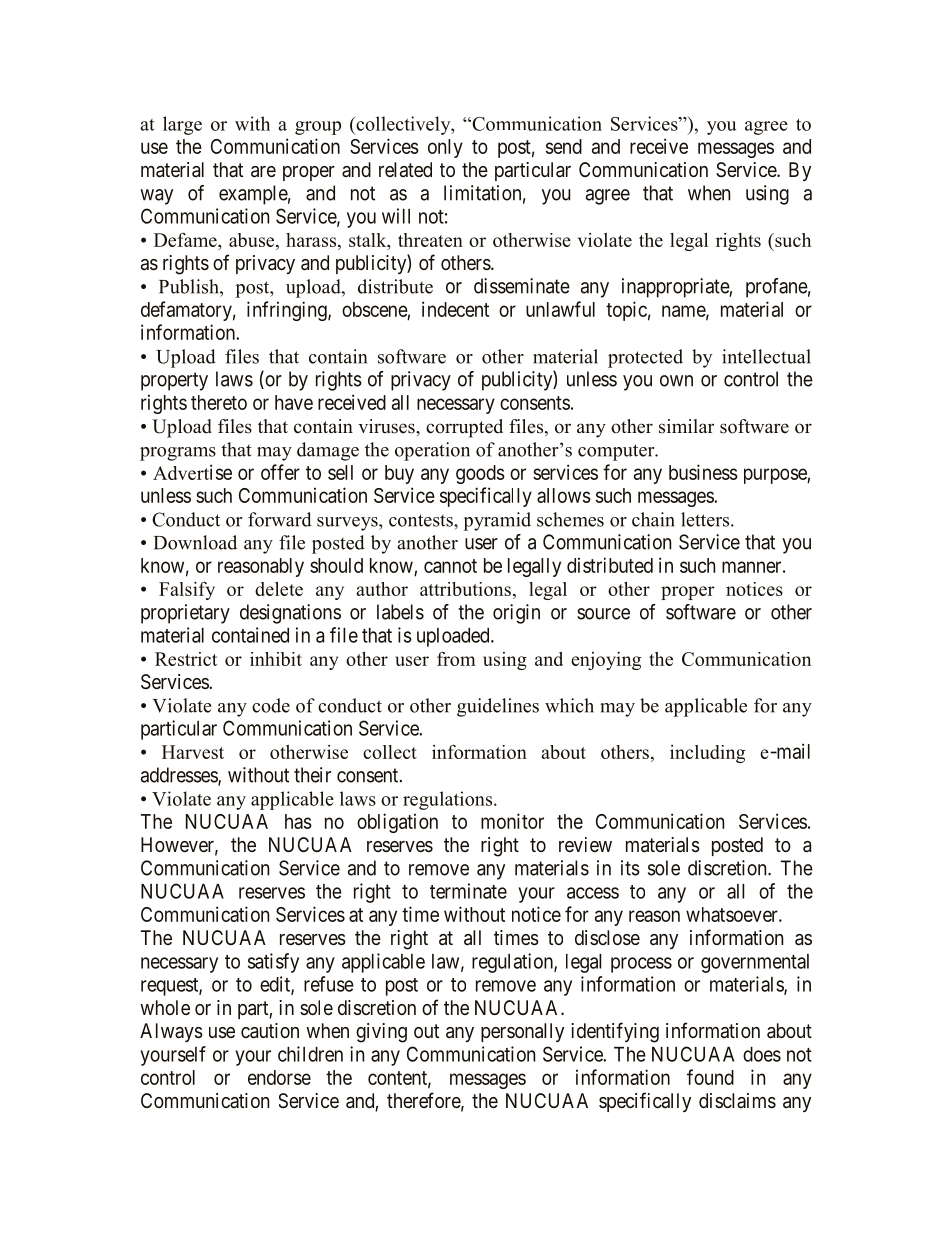 The height and width of the page is (1233, 952). Describe the element at coordinates (279, 1077) in the page. I see `endorse` at that location.
